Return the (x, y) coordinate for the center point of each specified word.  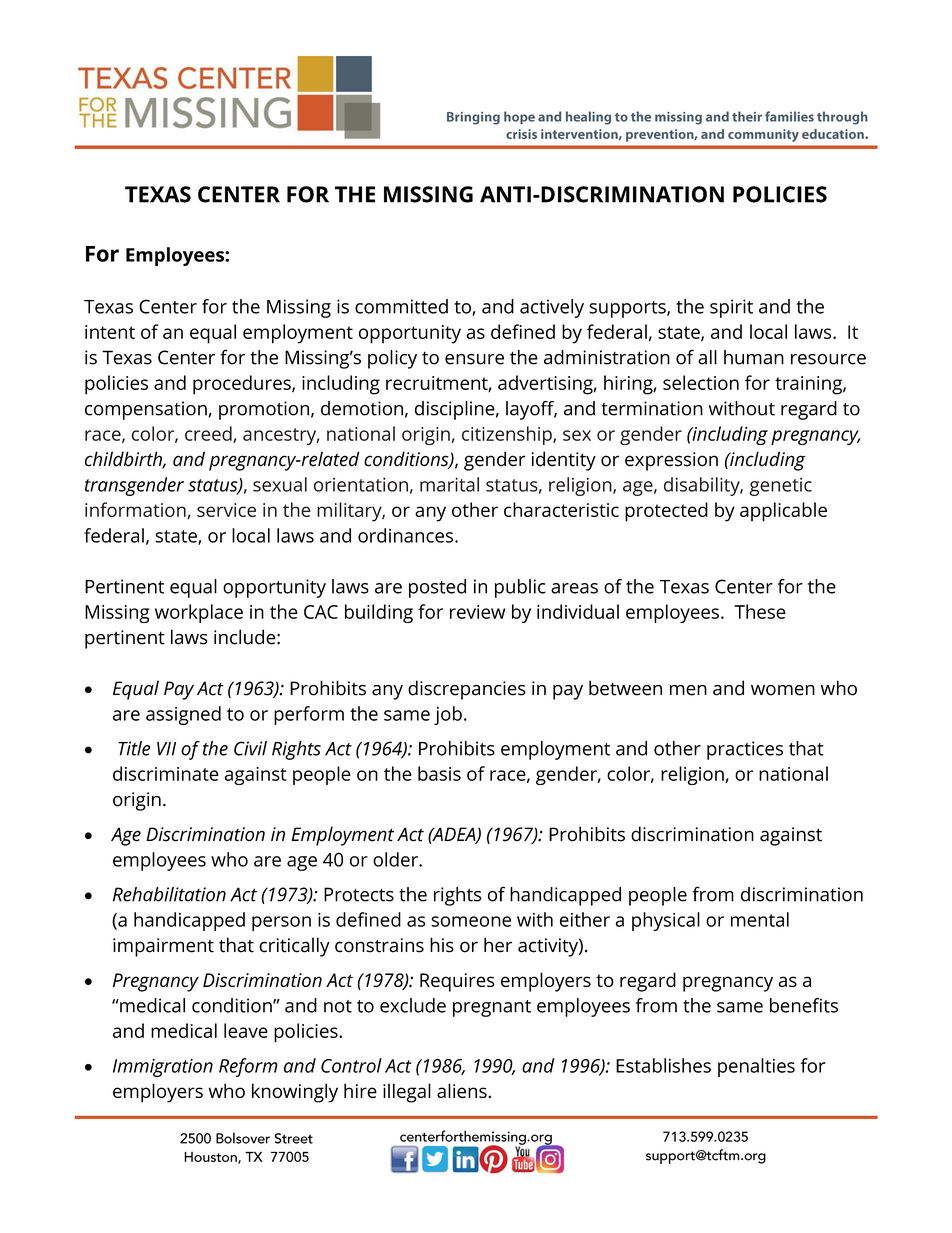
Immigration (163, 1067)
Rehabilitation (169, 894)
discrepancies (467, 690)
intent (110, 332)
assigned (183, 715)
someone (471, 921)
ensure (474, 359)
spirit (731, 308)
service (226, 510)
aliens (463, 1090)
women (783, 690)
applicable (783, 512)
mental (760, 919)
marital (449, 484)
